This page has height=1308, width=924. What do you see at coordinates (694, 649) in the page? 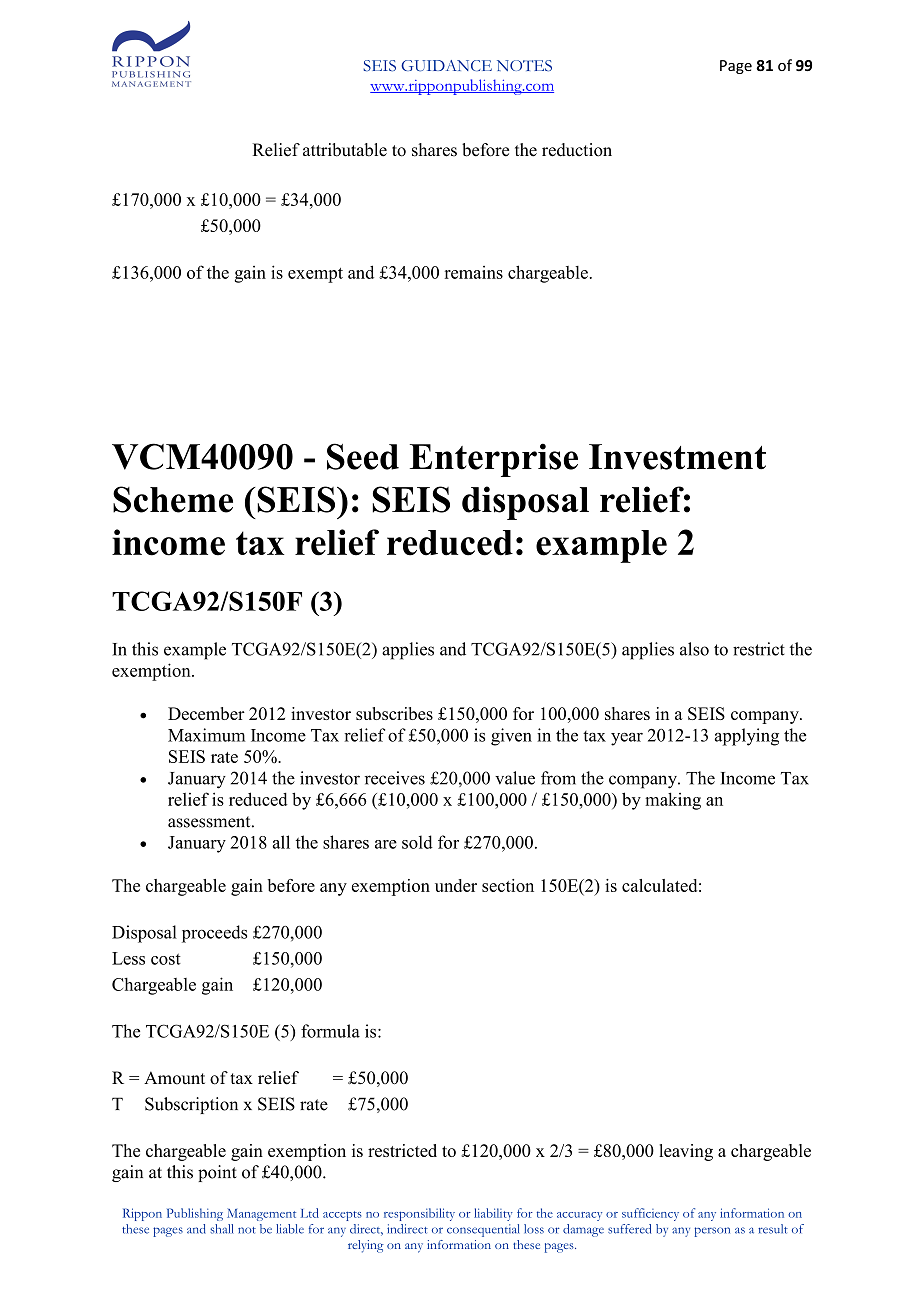
I see `also` at bounding box center [694, 649].
